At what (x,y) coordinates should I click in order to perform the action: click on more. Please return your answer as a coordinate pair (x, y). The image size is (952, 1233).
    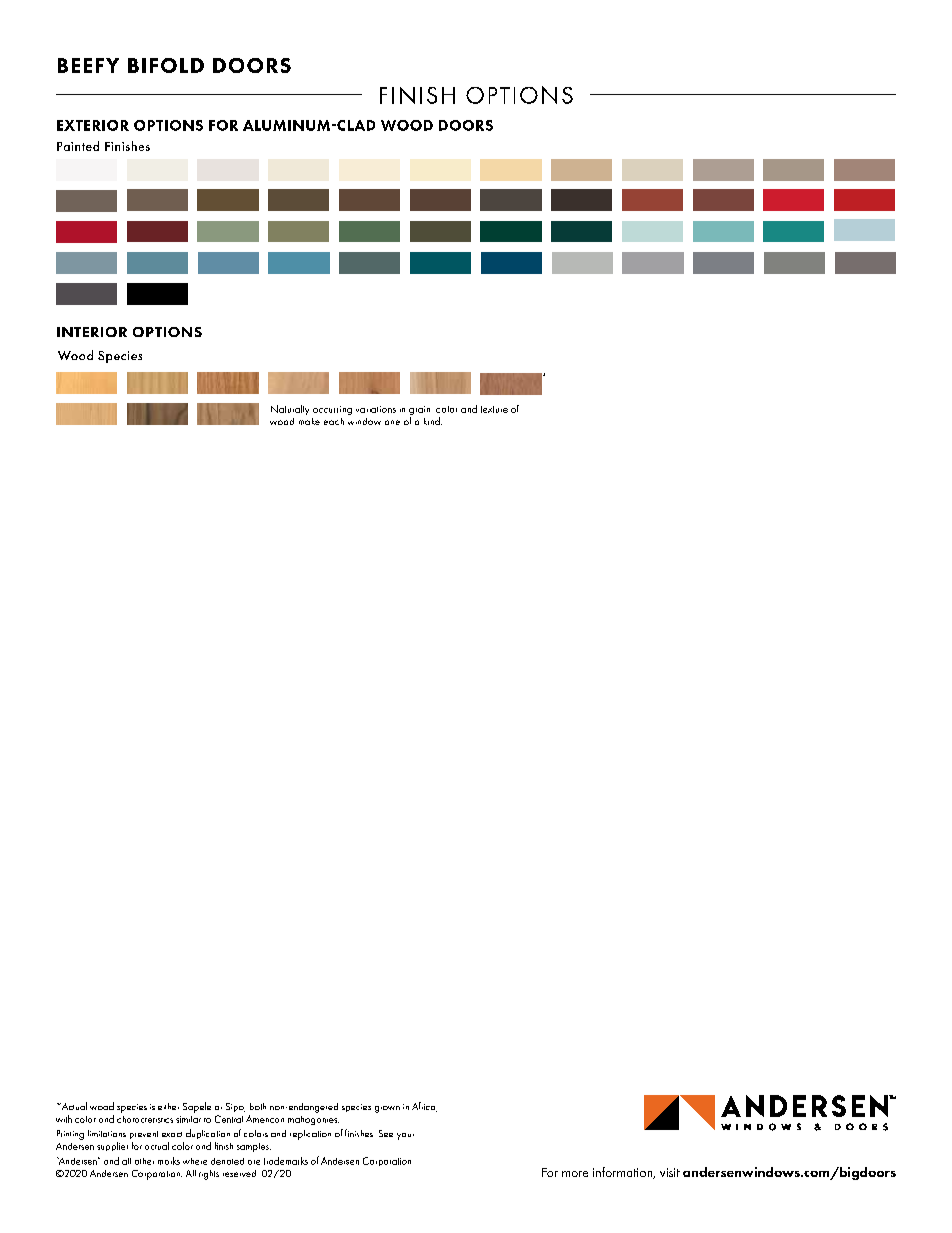
    Looking at the image, I should click on (575, 1174).
